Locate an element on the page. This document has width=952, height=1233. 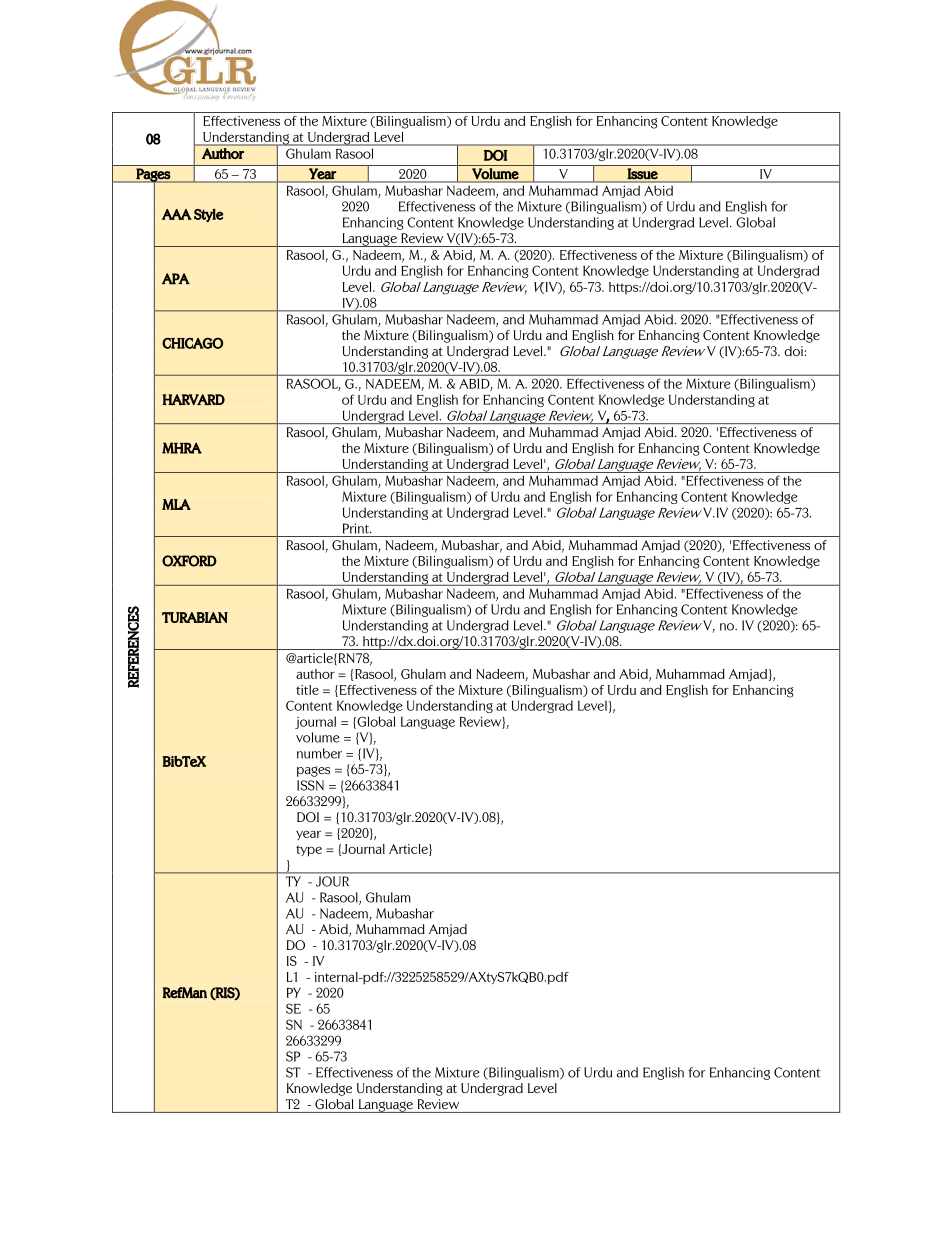
Style is located at coordinates (208, 215).
